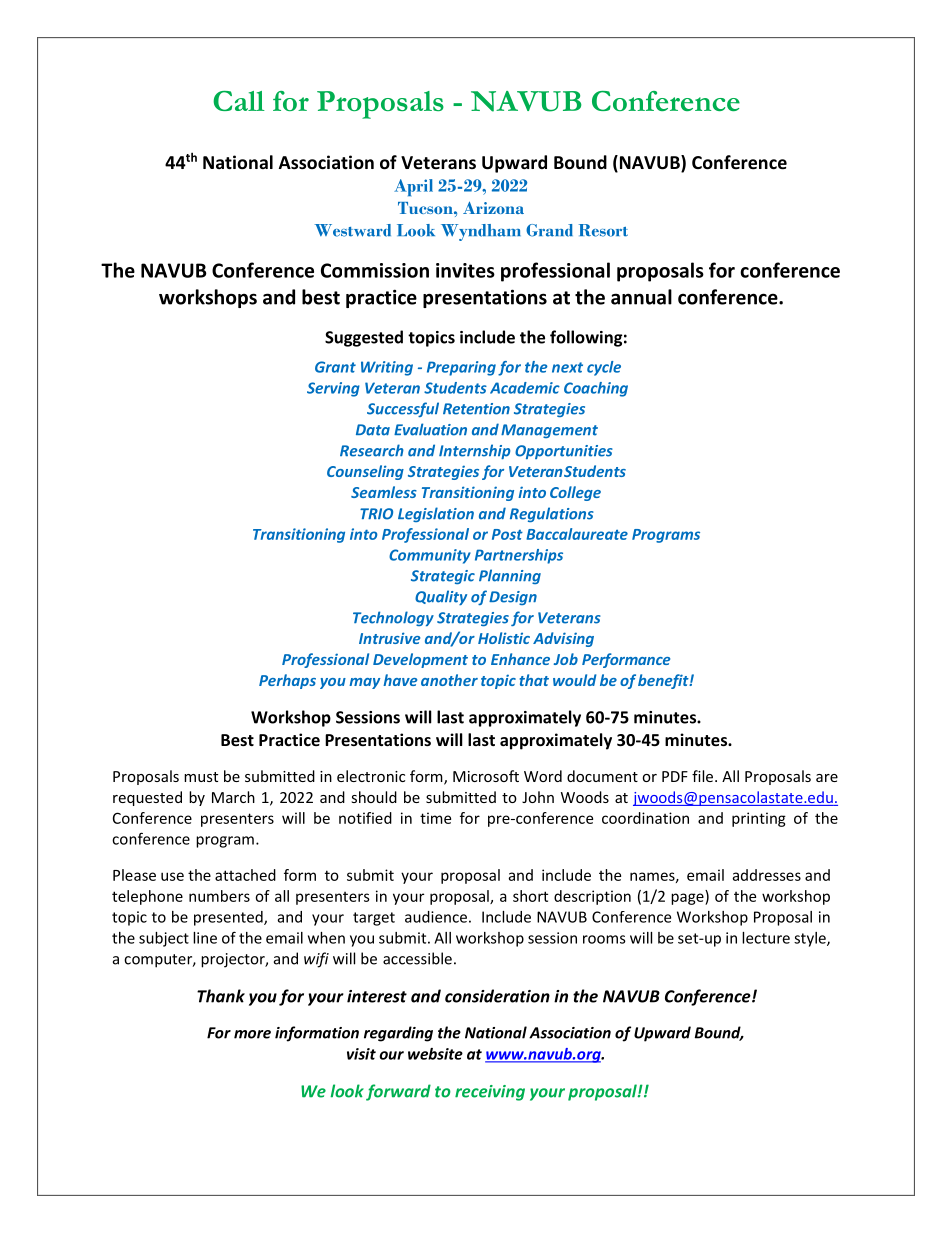 The height and width of the screenshot is (1233, 952). Describe the element at coordinates (449, 680) in the screenshot. I see `another` at that location.
